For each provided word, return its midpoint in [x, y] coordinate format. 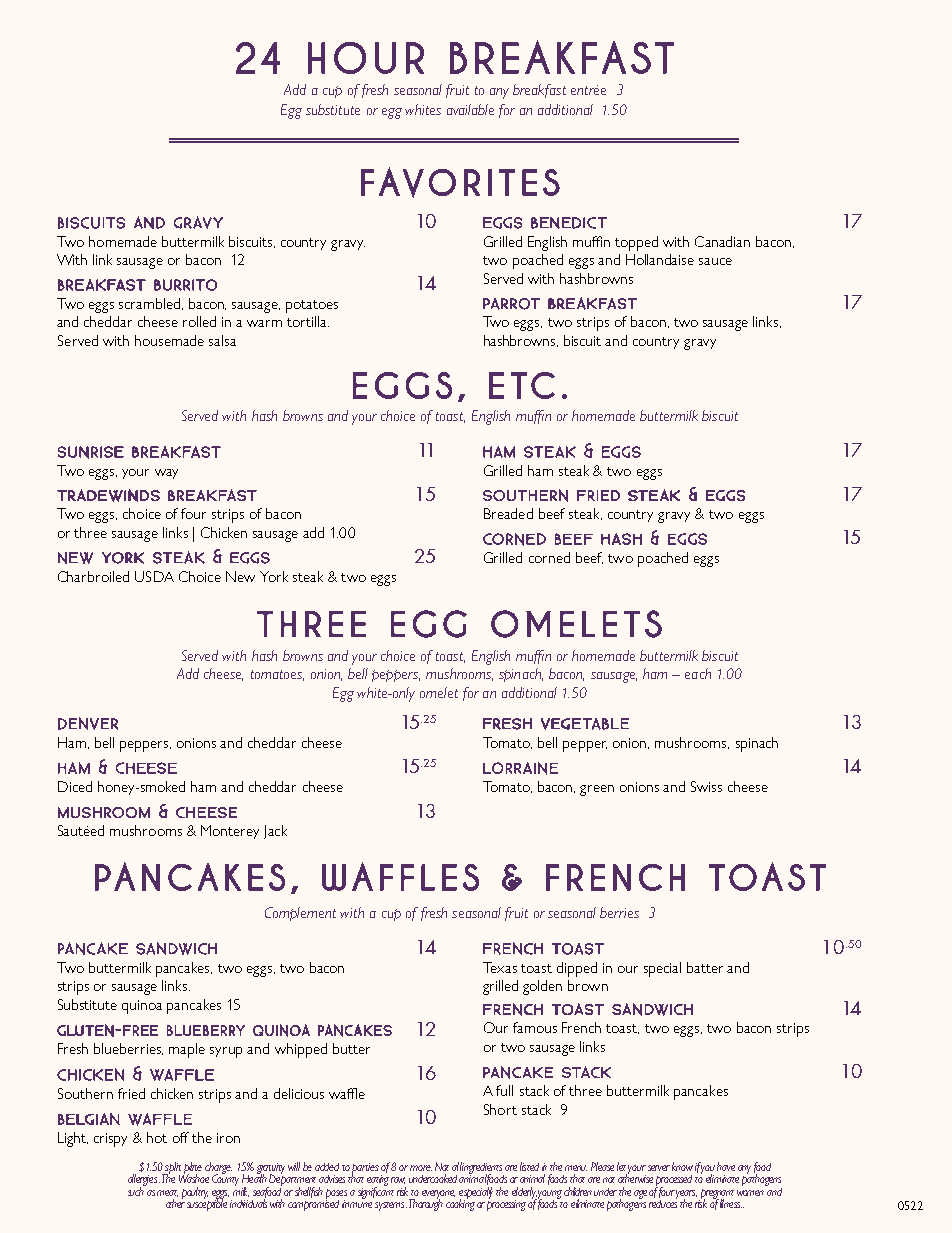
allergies [144, 1181]
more [421, 1168]
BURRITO [185, 285]
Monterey [230, 832]
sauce [715, 261]
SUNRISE [91, 452]
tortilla [308, 321]
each [698, 673]
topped [636, 243]
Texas [500, 967]
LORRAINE [520, 768]
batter [705, 967]
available [470, 109]
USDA [154, 576]
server [659, 1168]
